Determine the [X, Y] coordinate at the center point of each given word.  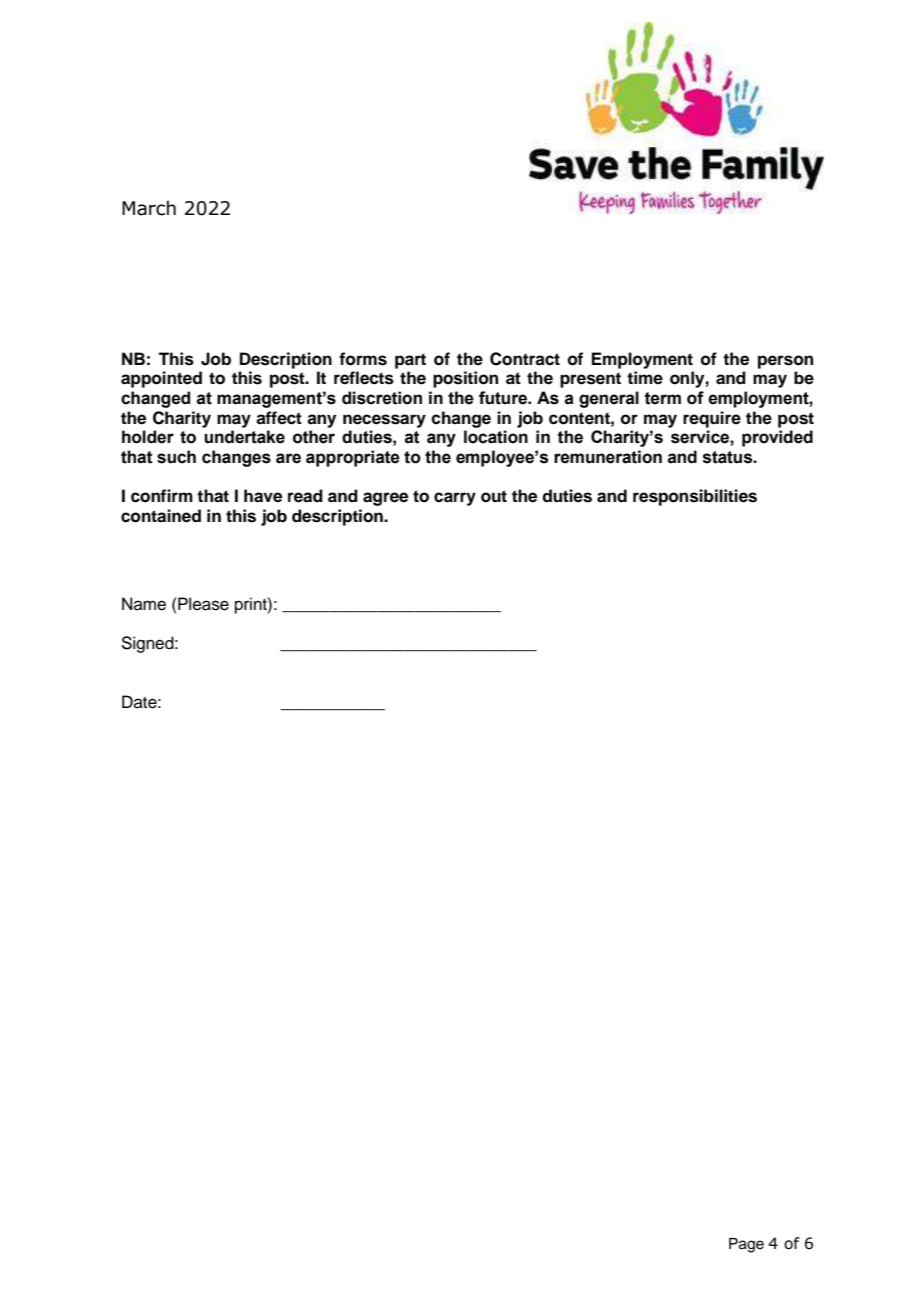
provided [777, 438]
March [149, 208]
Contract [525, 359]
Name [144, 604]
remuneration [608, 457]
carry [455, 499]
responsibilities [695, 497]
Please [202, 604]
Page [746, 1245]
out [494, 496]
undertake [244, 437]
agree [385, 499]
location [496, 437]
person [785, 362]
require [712, 419]
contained [161, 516]
